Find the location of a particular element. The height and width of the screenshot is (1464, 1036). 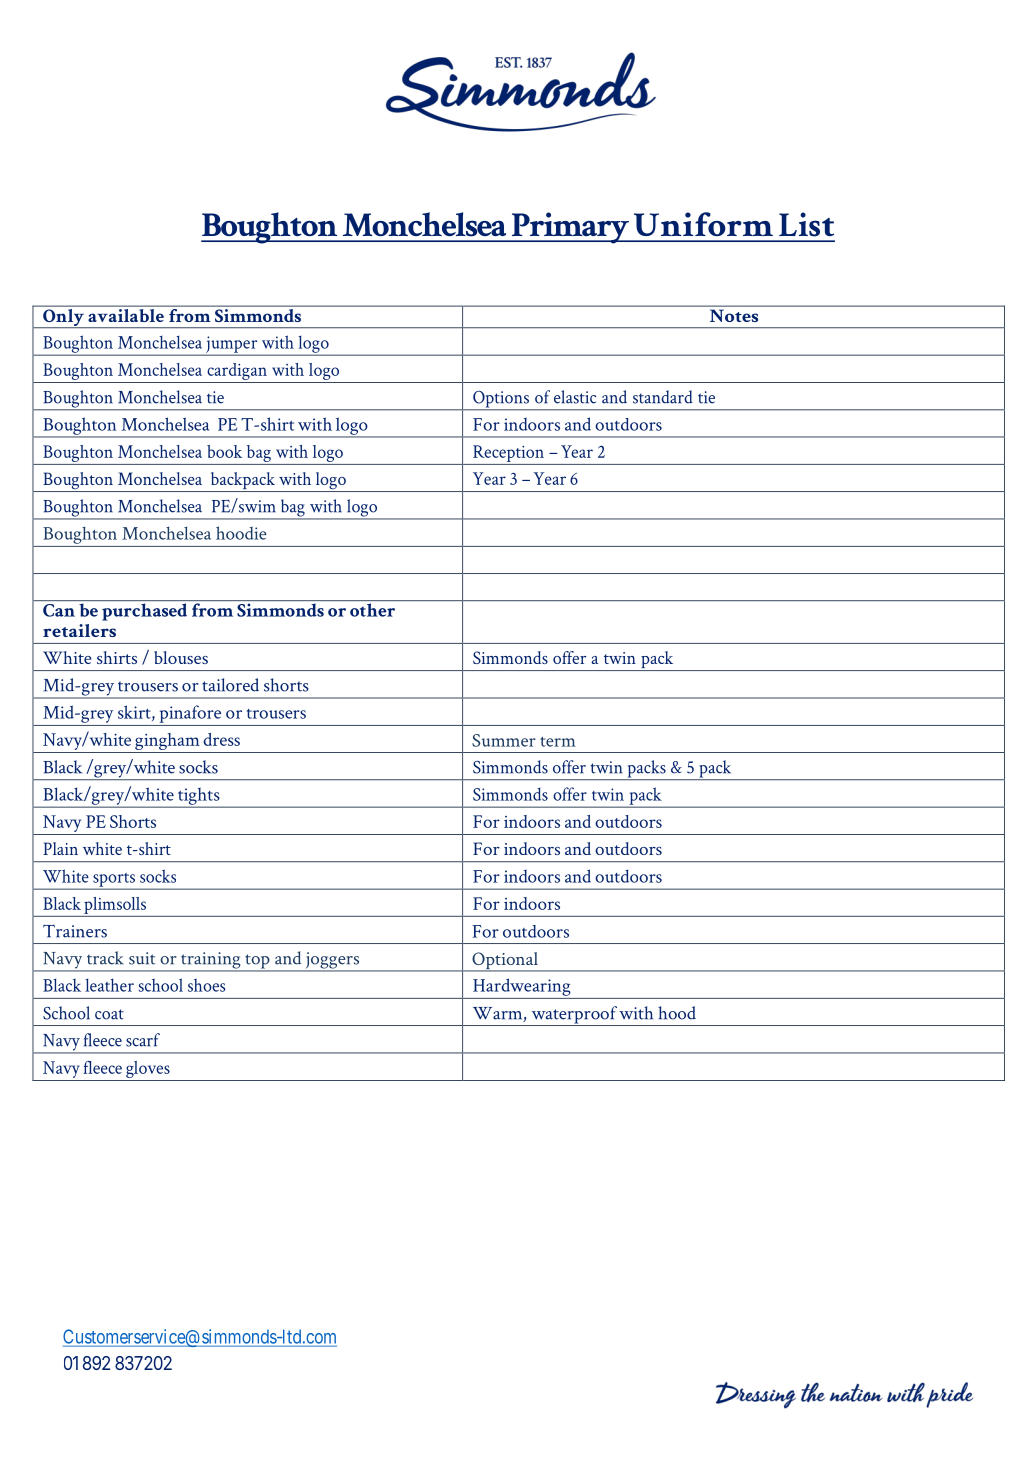

gloves is located at coordinates (148, 1071).
